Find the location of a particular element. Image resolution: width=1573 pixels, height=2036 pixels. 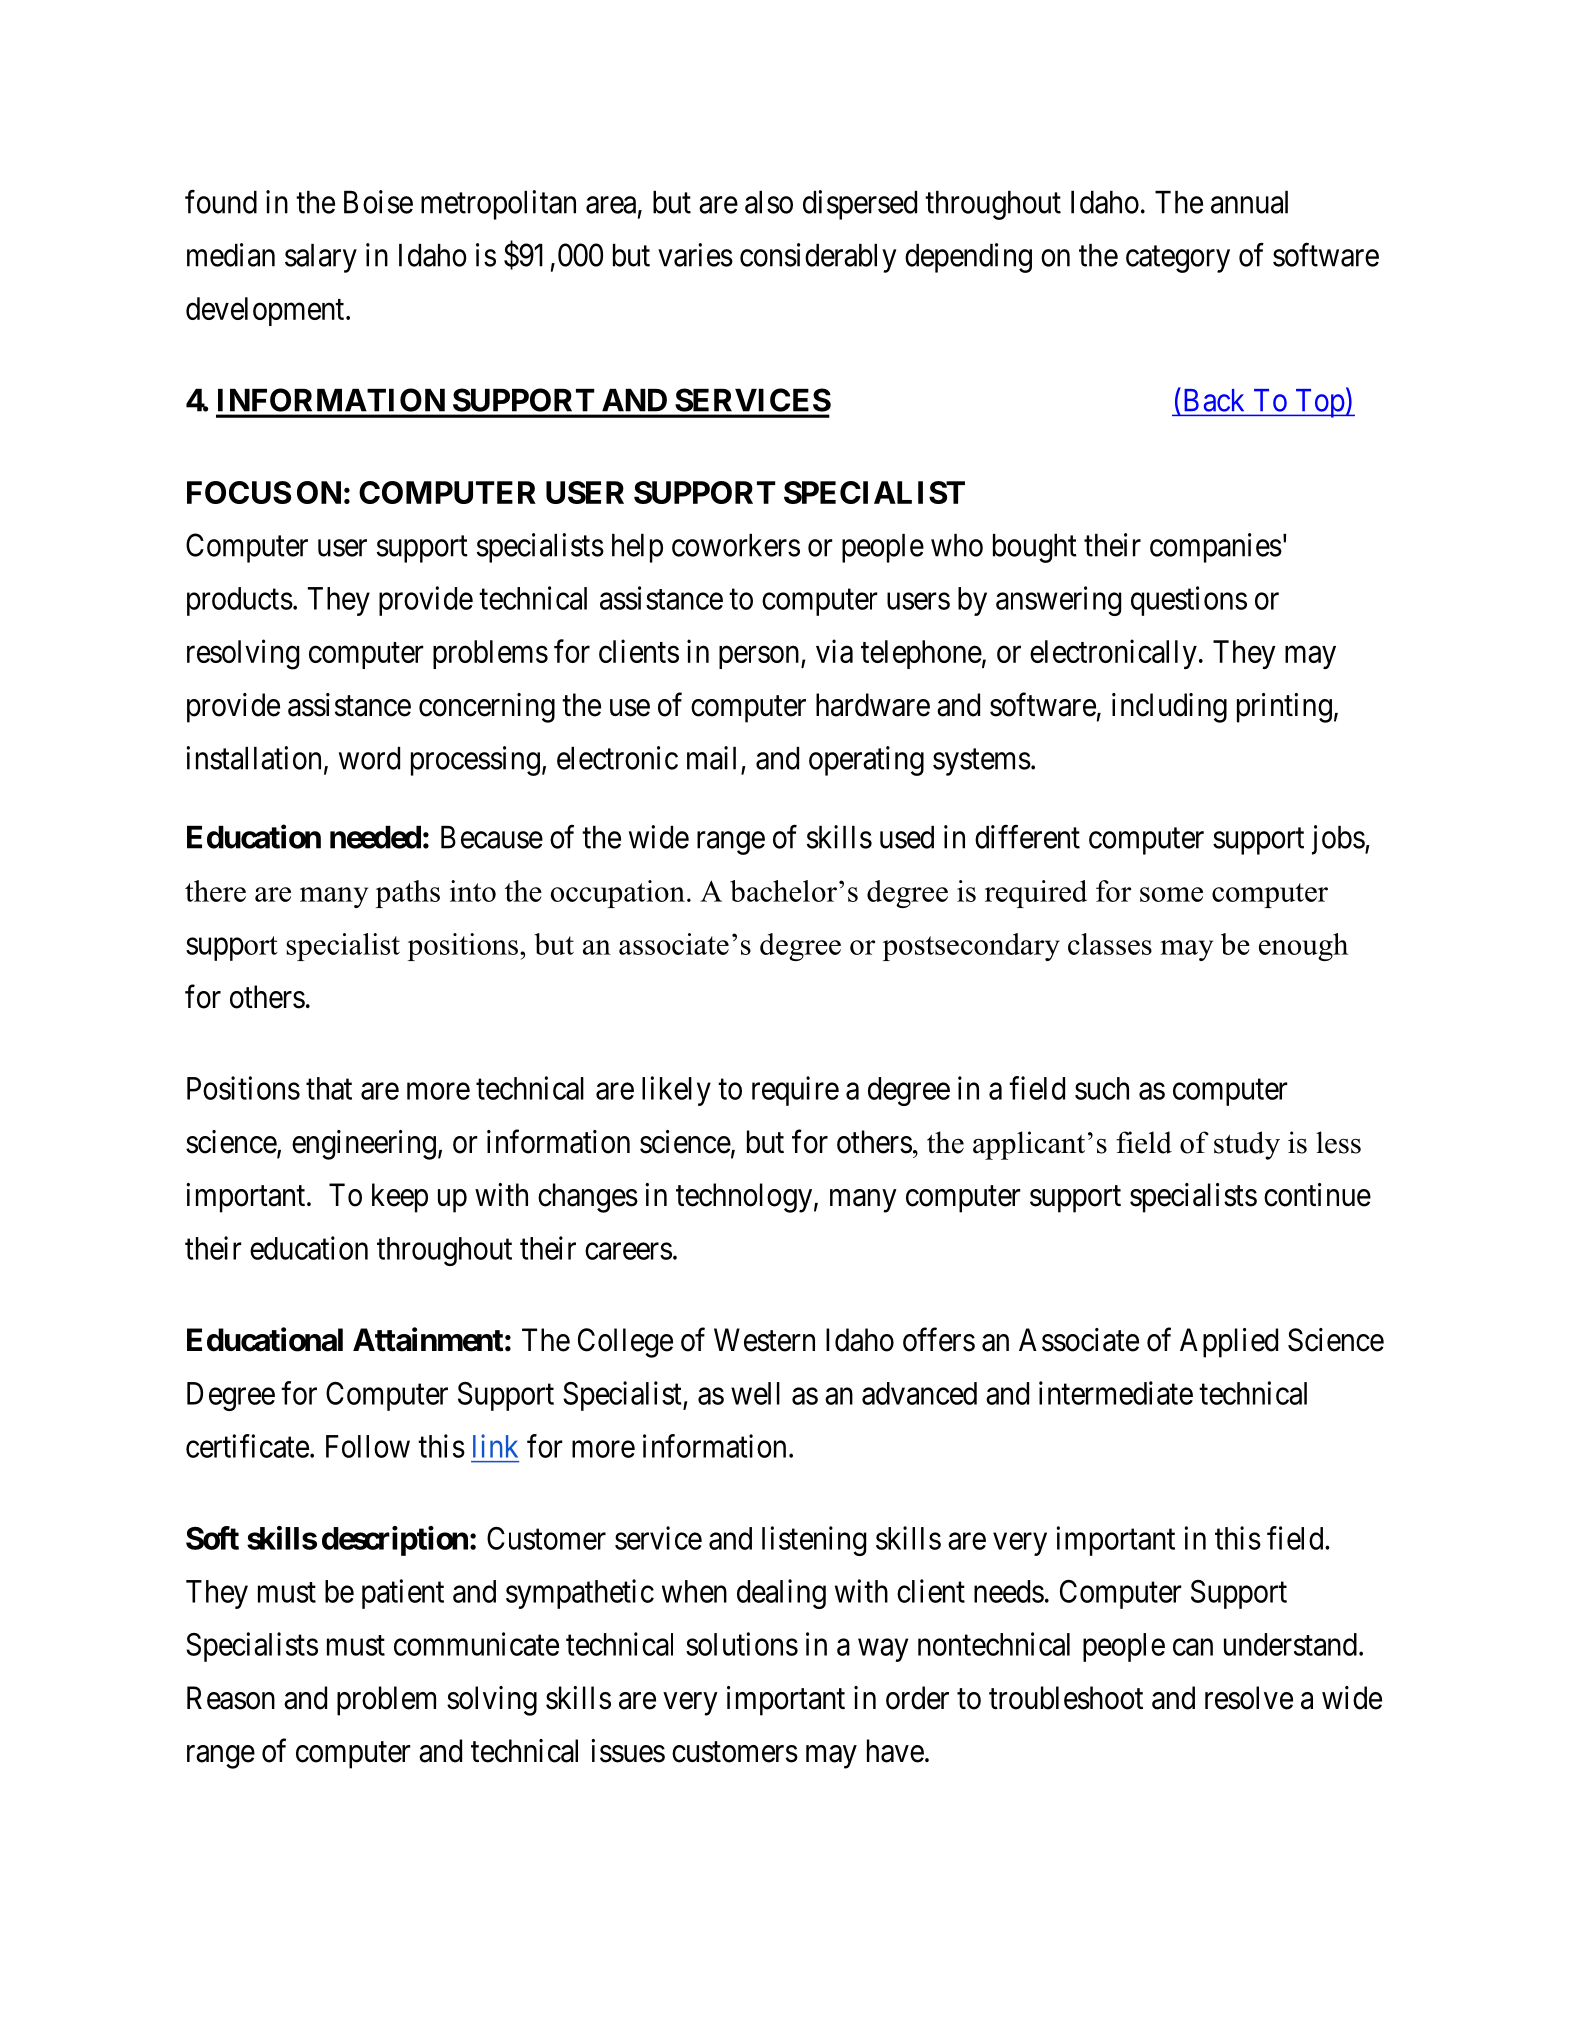

category is located at coordinates (1178, 259).
